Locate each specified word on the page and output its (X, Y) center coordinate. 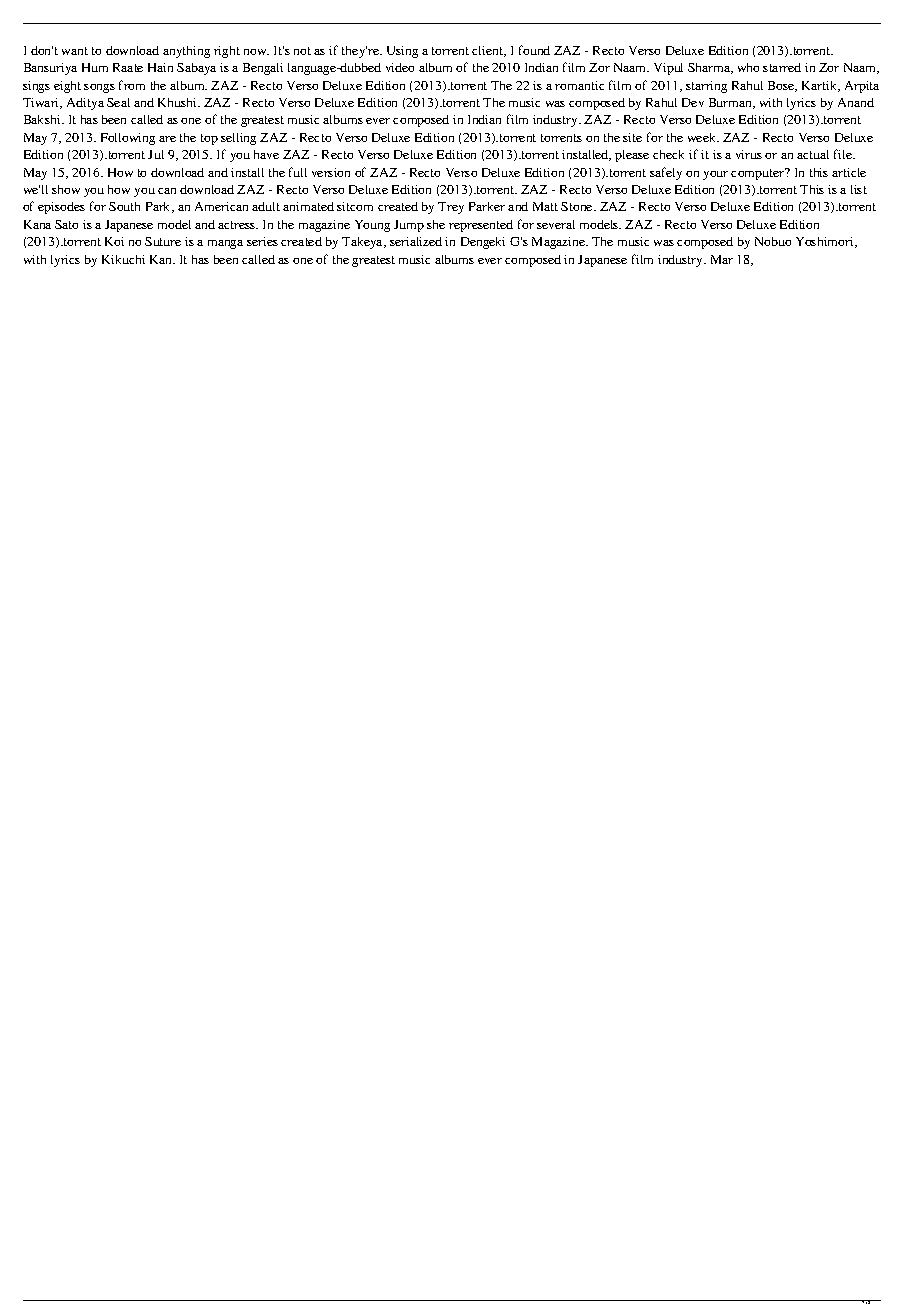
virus (749, 154)
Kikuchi (123, 259)
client (489, 51)
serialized (416, 241)
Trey (451, 208)
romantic (579, 85)
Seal (118, 102)
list (859, 189)
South (124, 206)
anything (186, 52)
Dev (693, 102)
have (266, 154)
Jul (156, 154)
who (748, 67)
